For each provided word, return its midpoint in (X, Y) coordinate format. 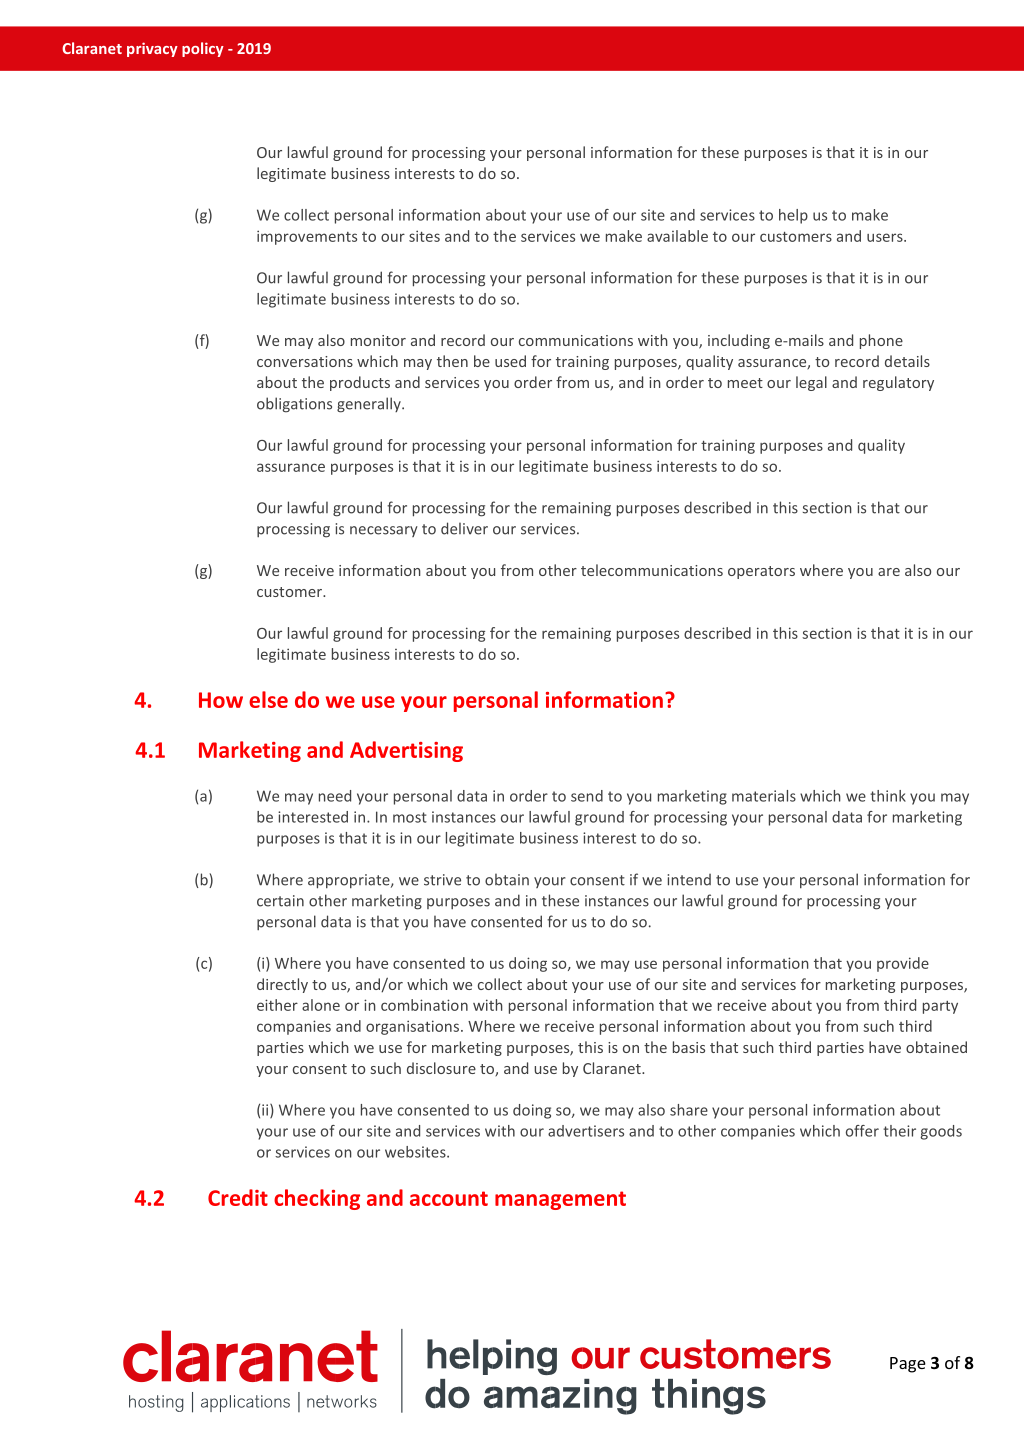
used (510, 361)
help (793, 216)
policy (203, 49)
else (268, 699)
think (888, 796)
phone (881, 341)
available (677, 236)
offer (862, 1131)
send (587, 796)
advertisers (586, 1131)
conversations (305, 361)
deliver (464, 528)
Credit (238, 1197)
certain (280, 901)
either (277, 1005)
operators (761, 572)
